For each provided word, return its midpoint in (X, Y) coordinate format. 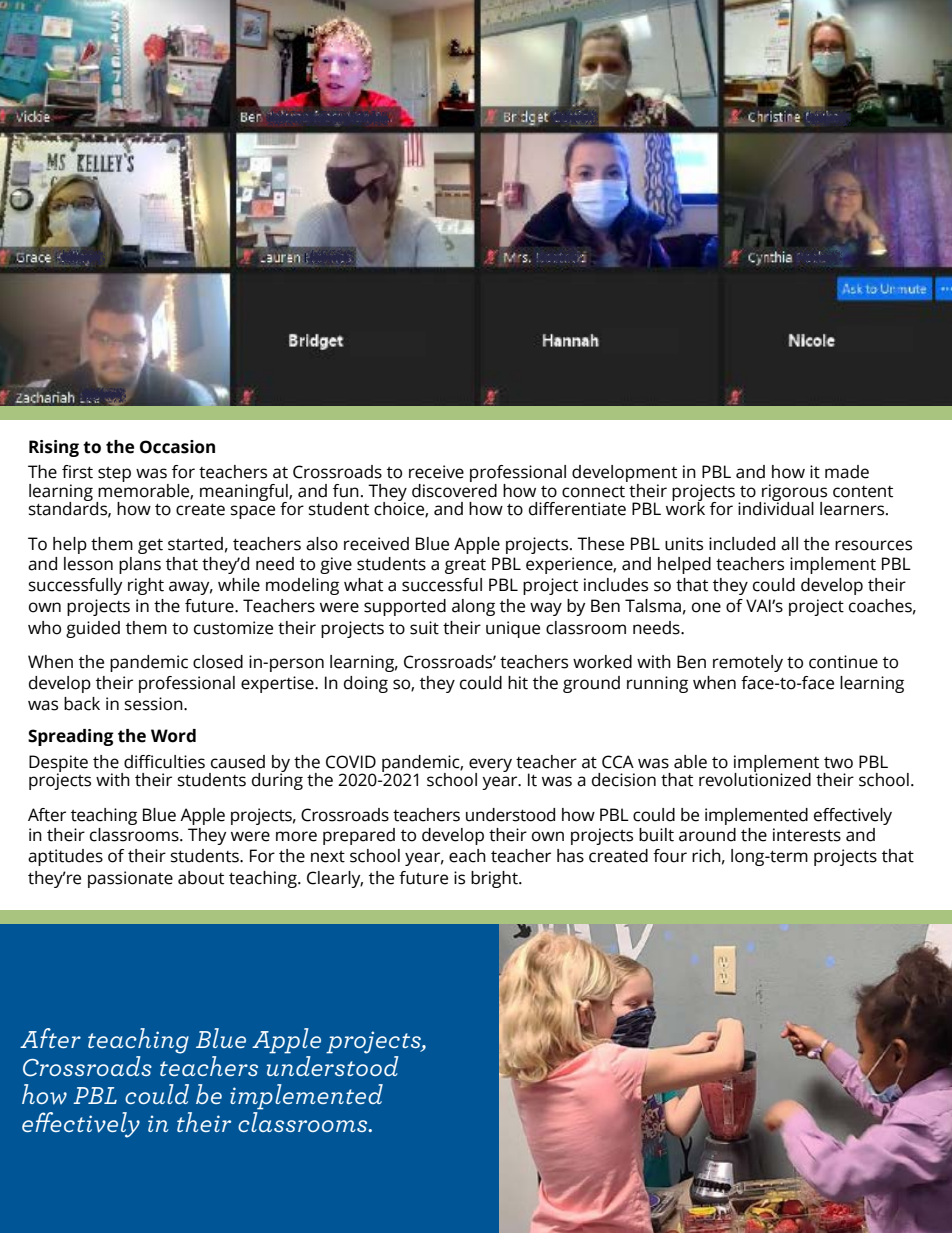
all (789, 544)
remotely (748, 663)
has (570, 856)
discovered (454, 489)
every (490, 766)
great (465, 566)
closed (218, 662)
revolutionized (755, 779)
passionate (130, 879)
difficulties (164, 762)
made (847, 472)
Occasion (177, 447)
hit (518, 683)
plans (140, 565)
